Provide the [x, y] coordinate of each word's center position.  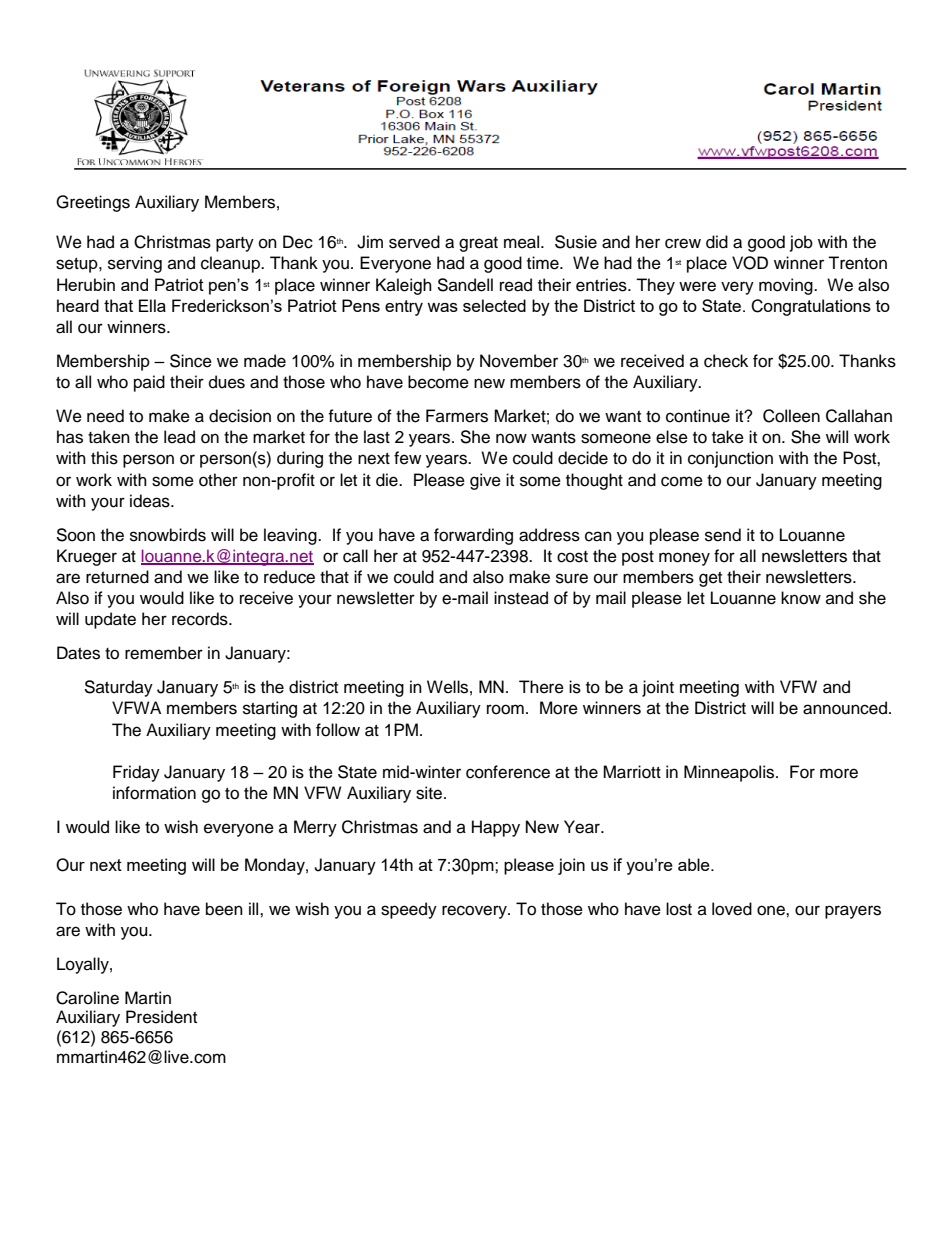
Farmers [457, 416]
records [201, 619]
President [161, 1017]
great [478, 244]
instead [521, 598]
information [154, 793]
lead [179, 437]
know [801, 598]
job [801, 243]
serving [135, 264]
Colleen [791, 416]
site [430, 793]
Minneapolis [730, 773]
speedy [409, 910]
